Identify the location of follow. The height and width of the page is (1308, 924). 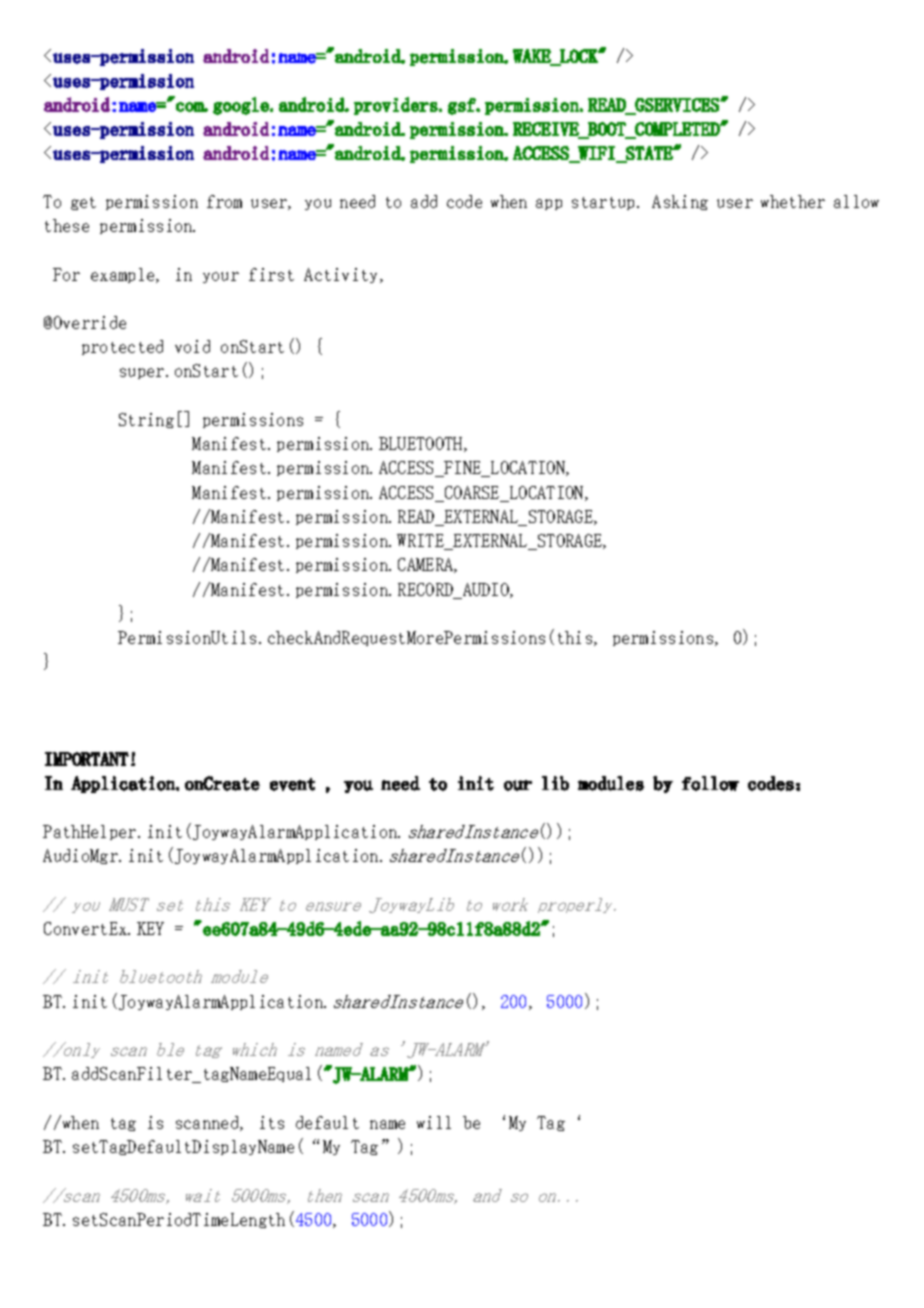
(710, 783).
